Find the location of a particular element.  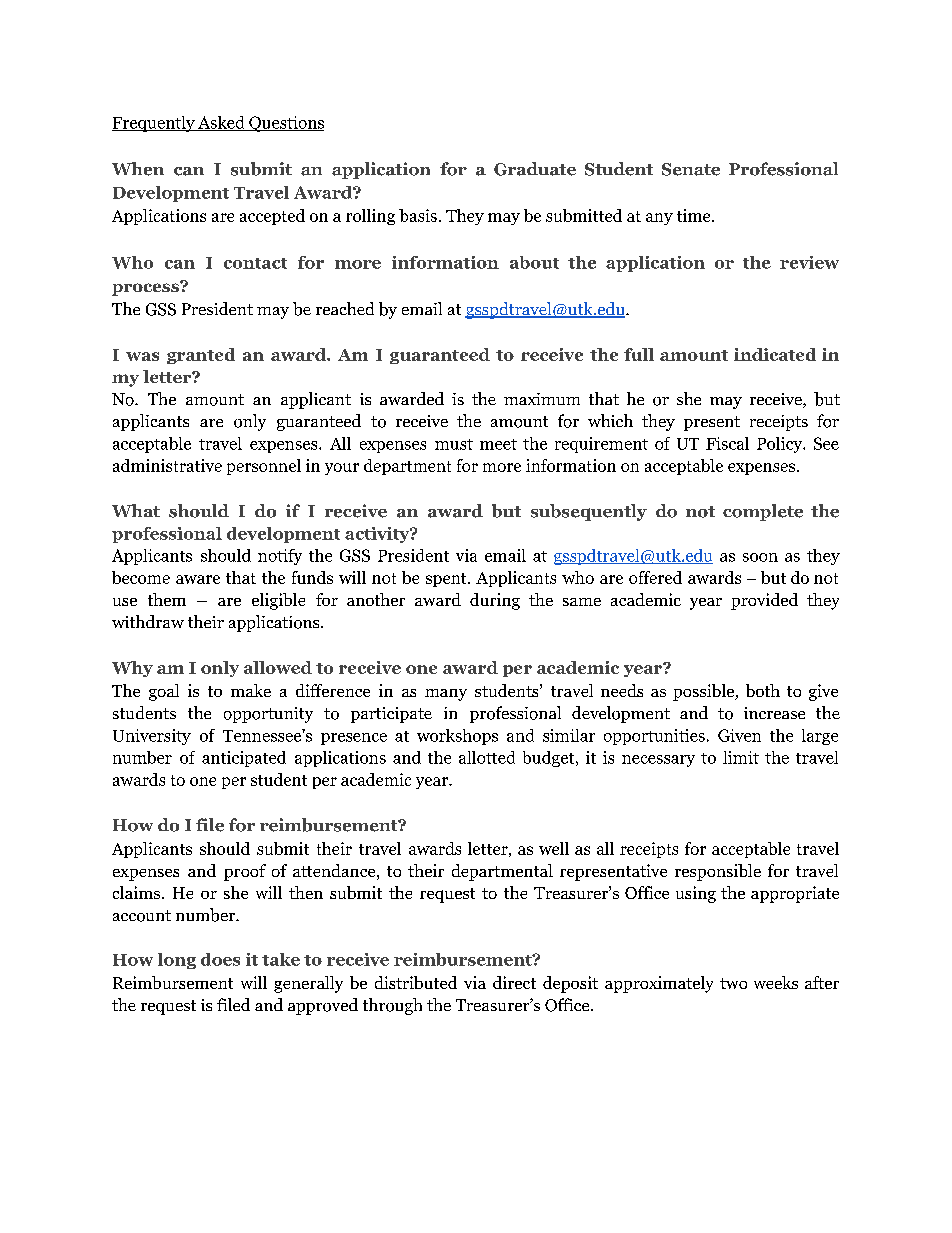

Fiscal is located at coordinates (727, 443).
